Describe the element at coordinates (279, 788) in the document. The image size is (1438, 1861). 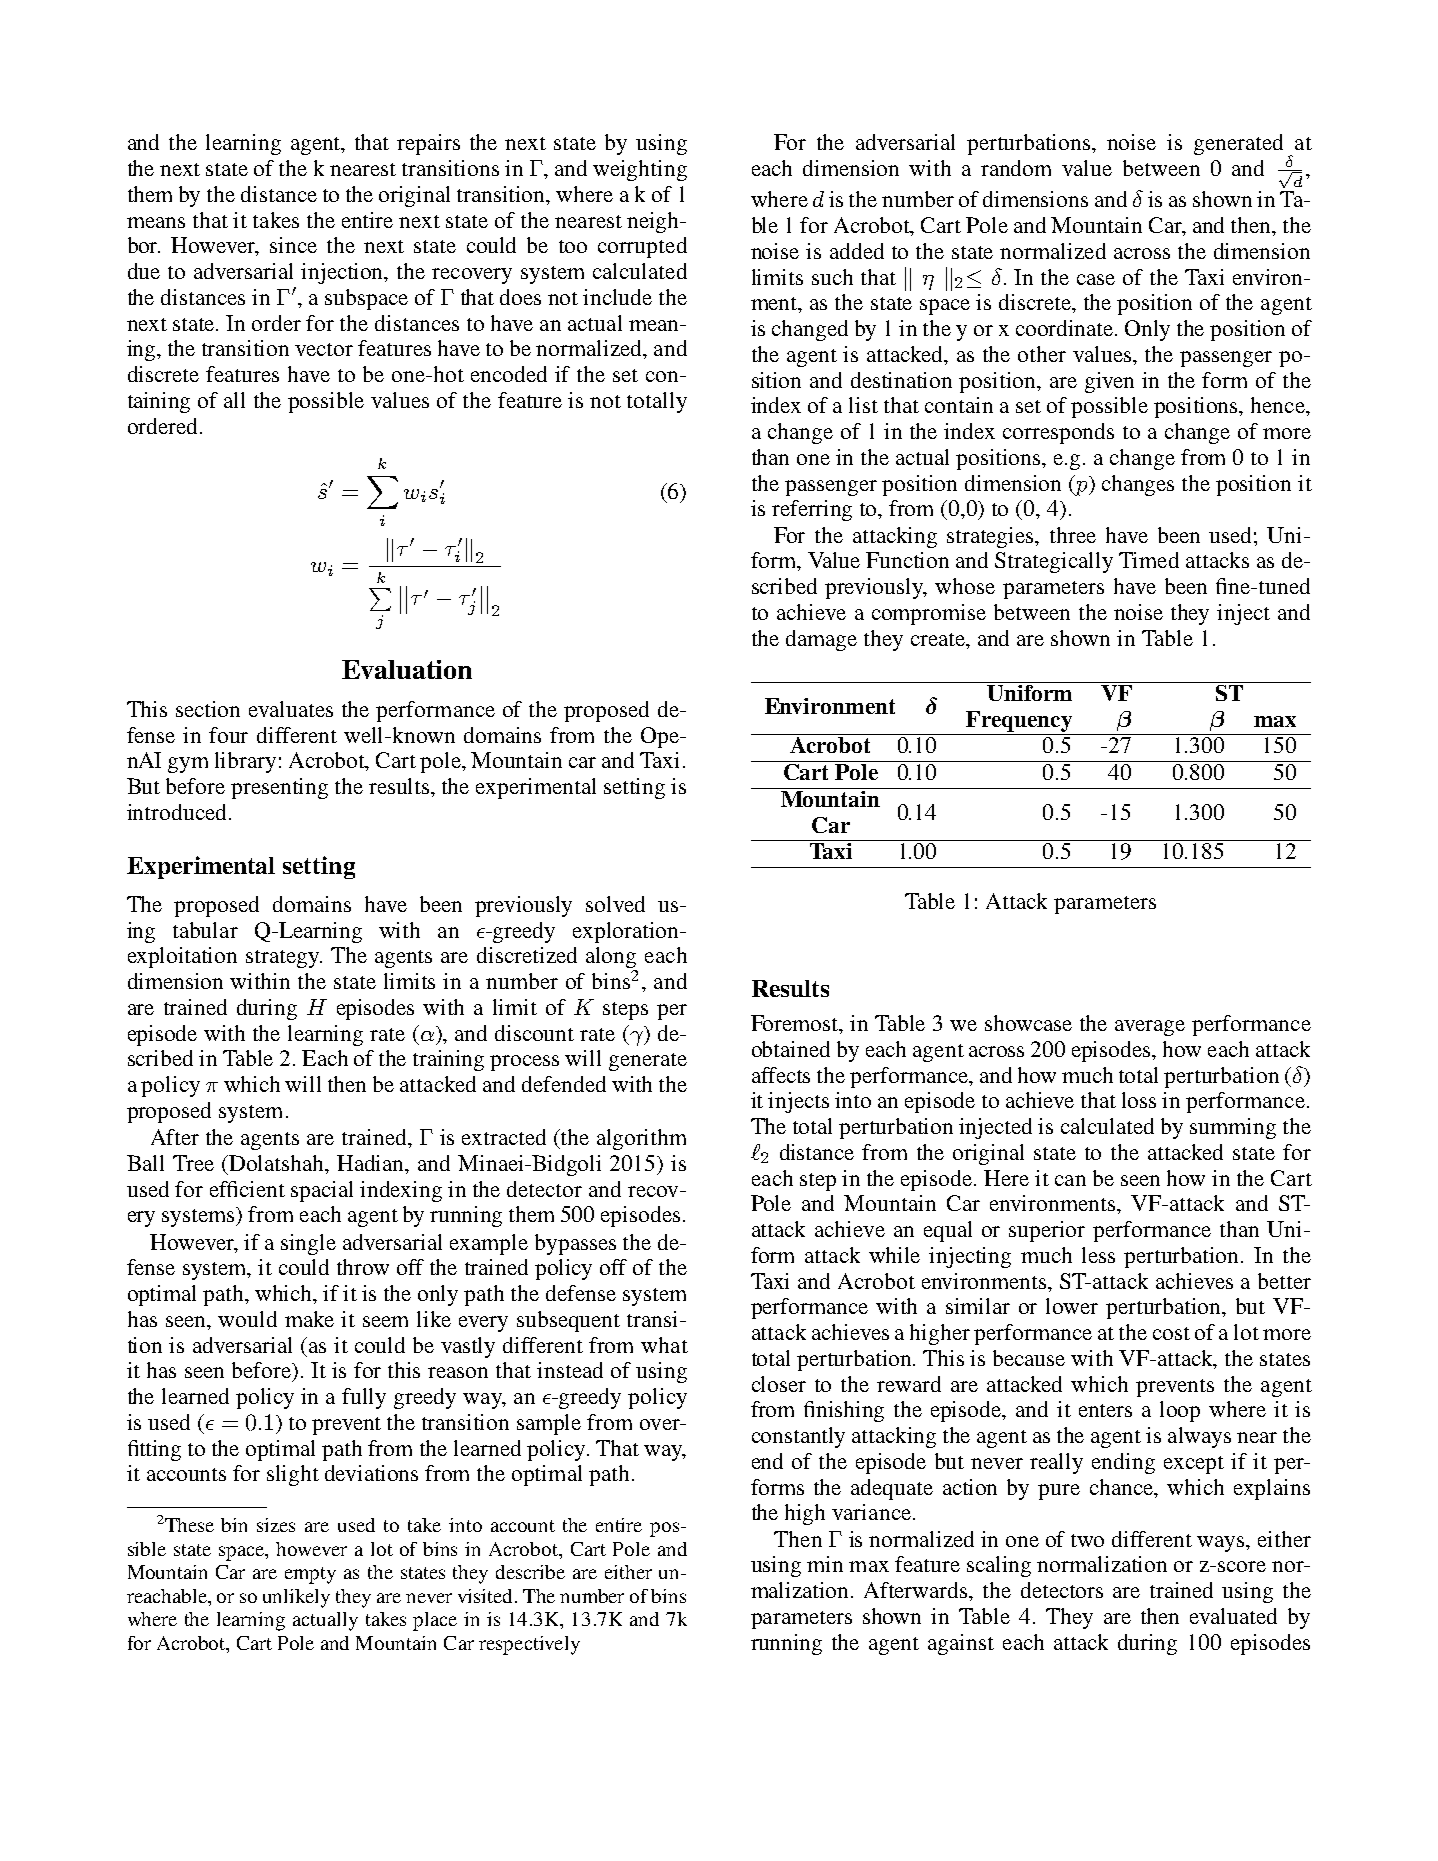
I see `presenting` at that location.
